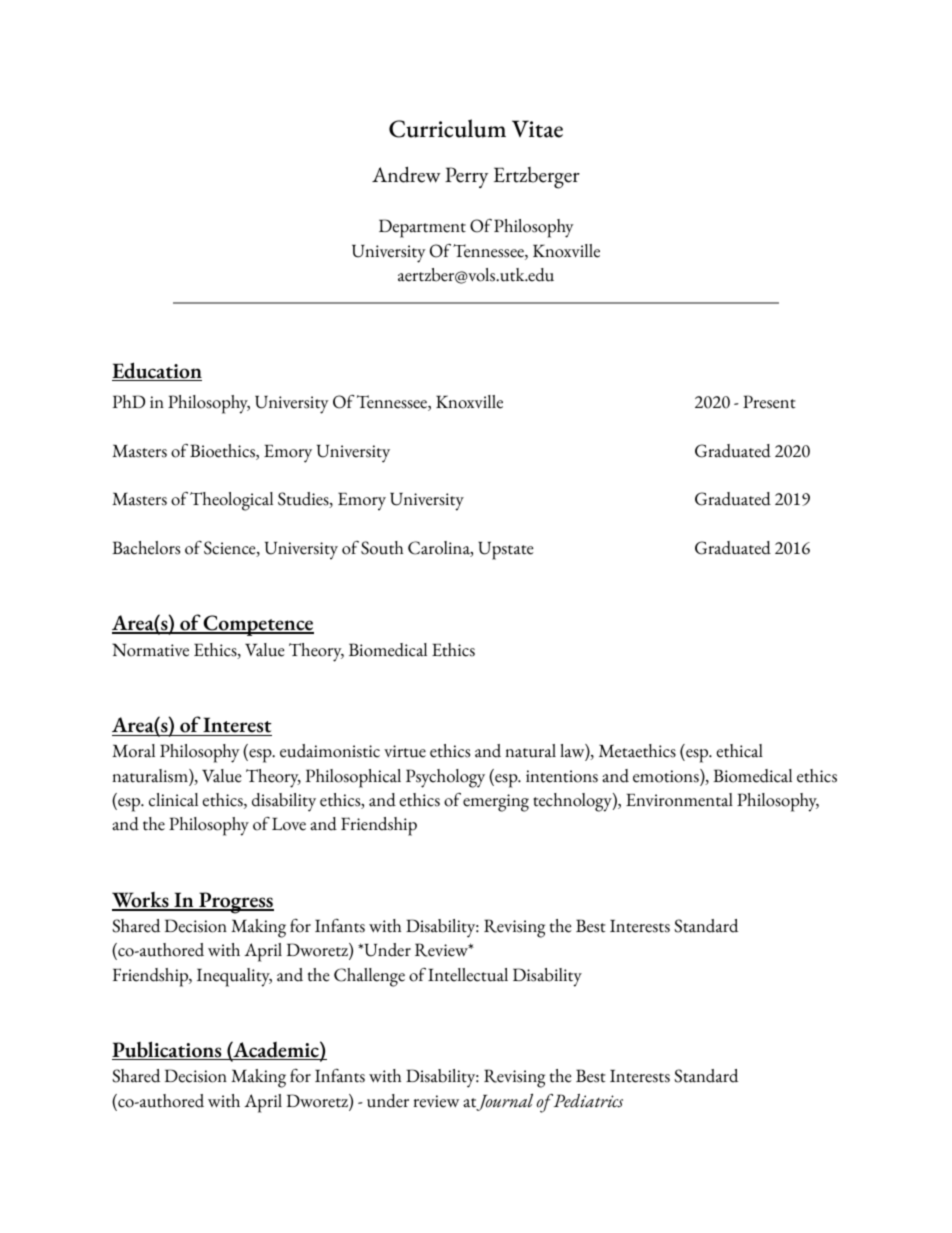 The width and height of the screenshot is (952, 1233). What do you see at coordinates (504, 1102) in the screenshot?
I see `Journal` at bounding box center [504, 1102].
